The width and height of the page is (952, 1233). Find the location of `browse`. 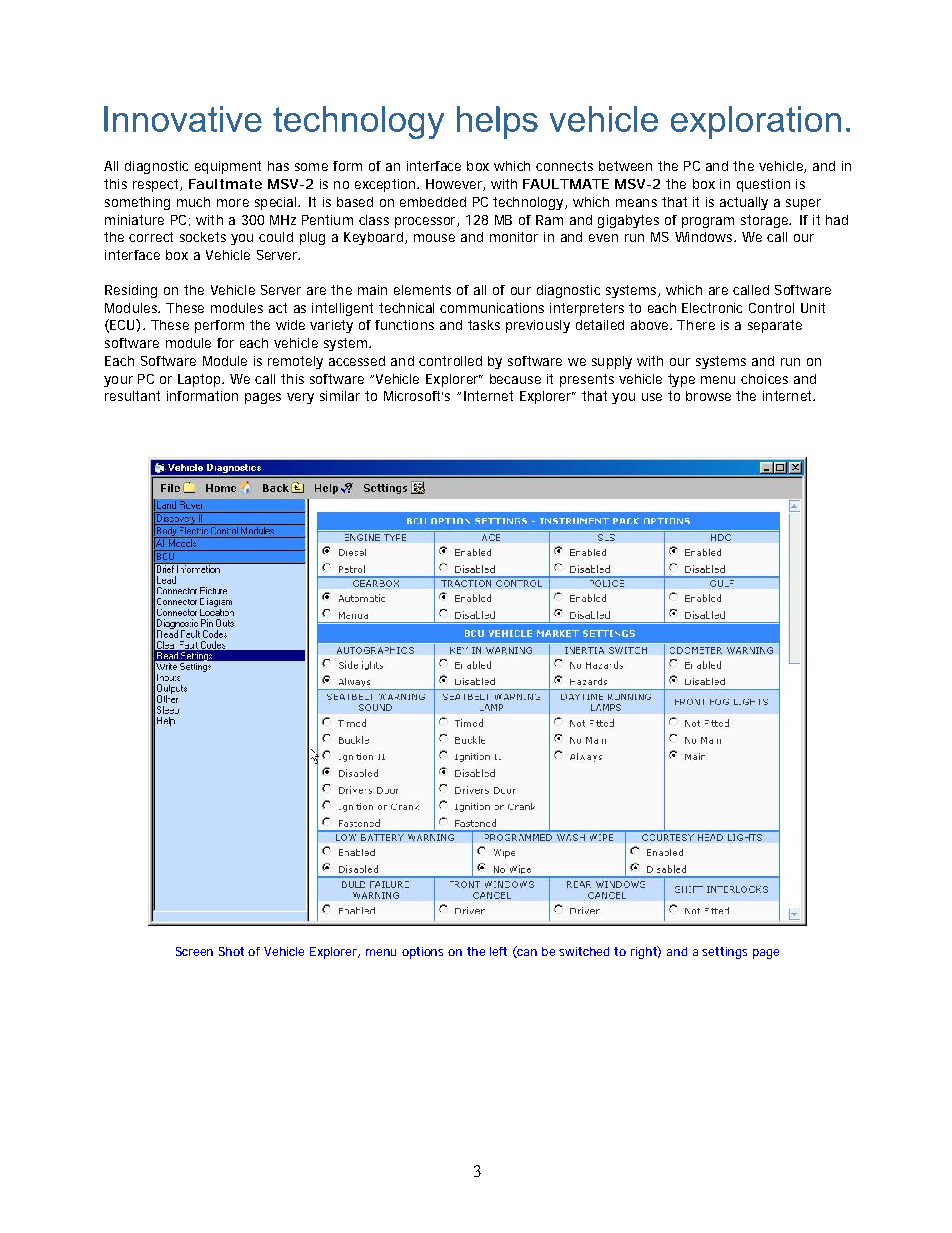

browse is located at coordinates (708, 396).
